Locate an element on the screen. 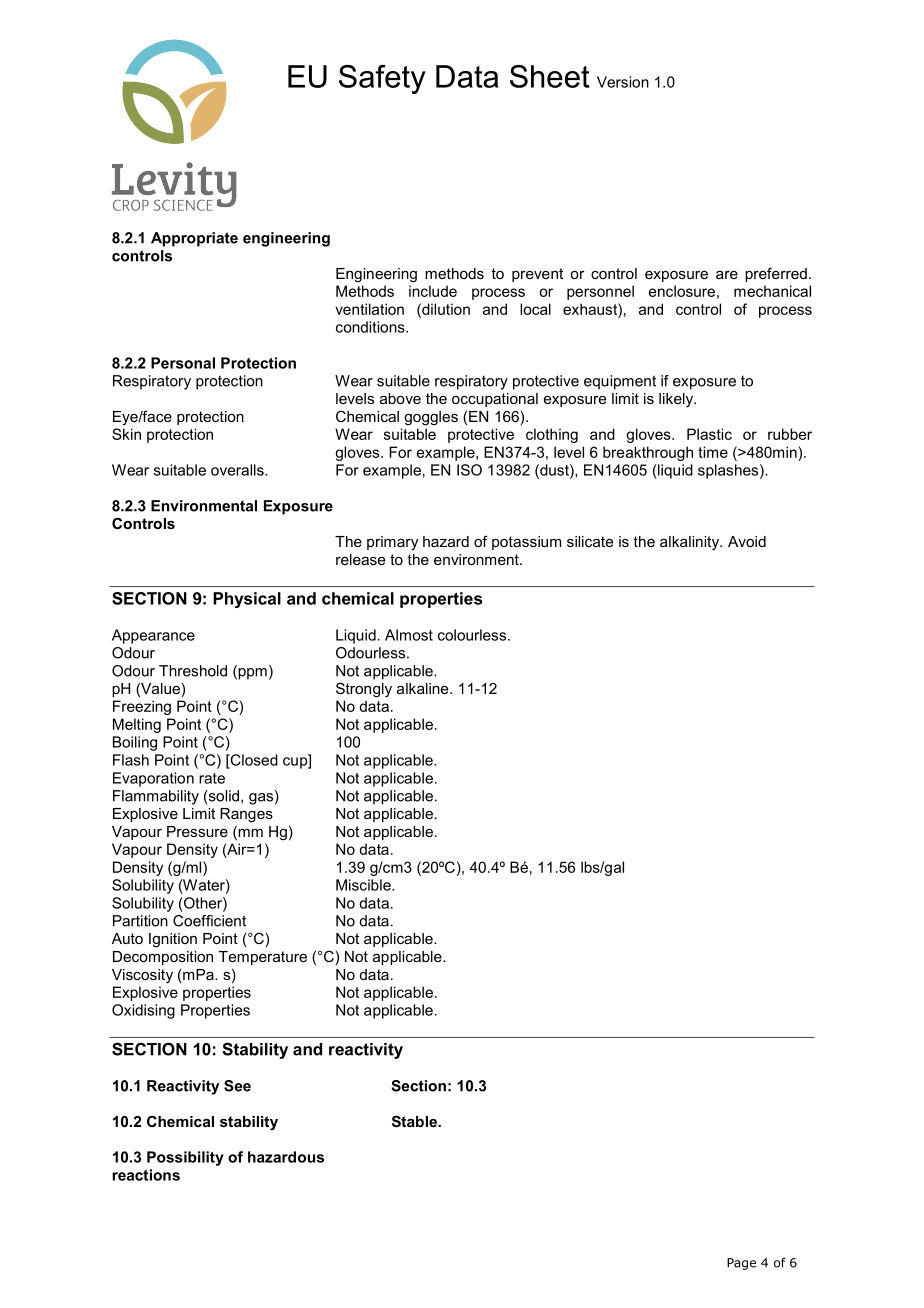 Image resolution: width=924 pixels, height=1308 pixels. Threshold is located at coordinates (193, 671).
